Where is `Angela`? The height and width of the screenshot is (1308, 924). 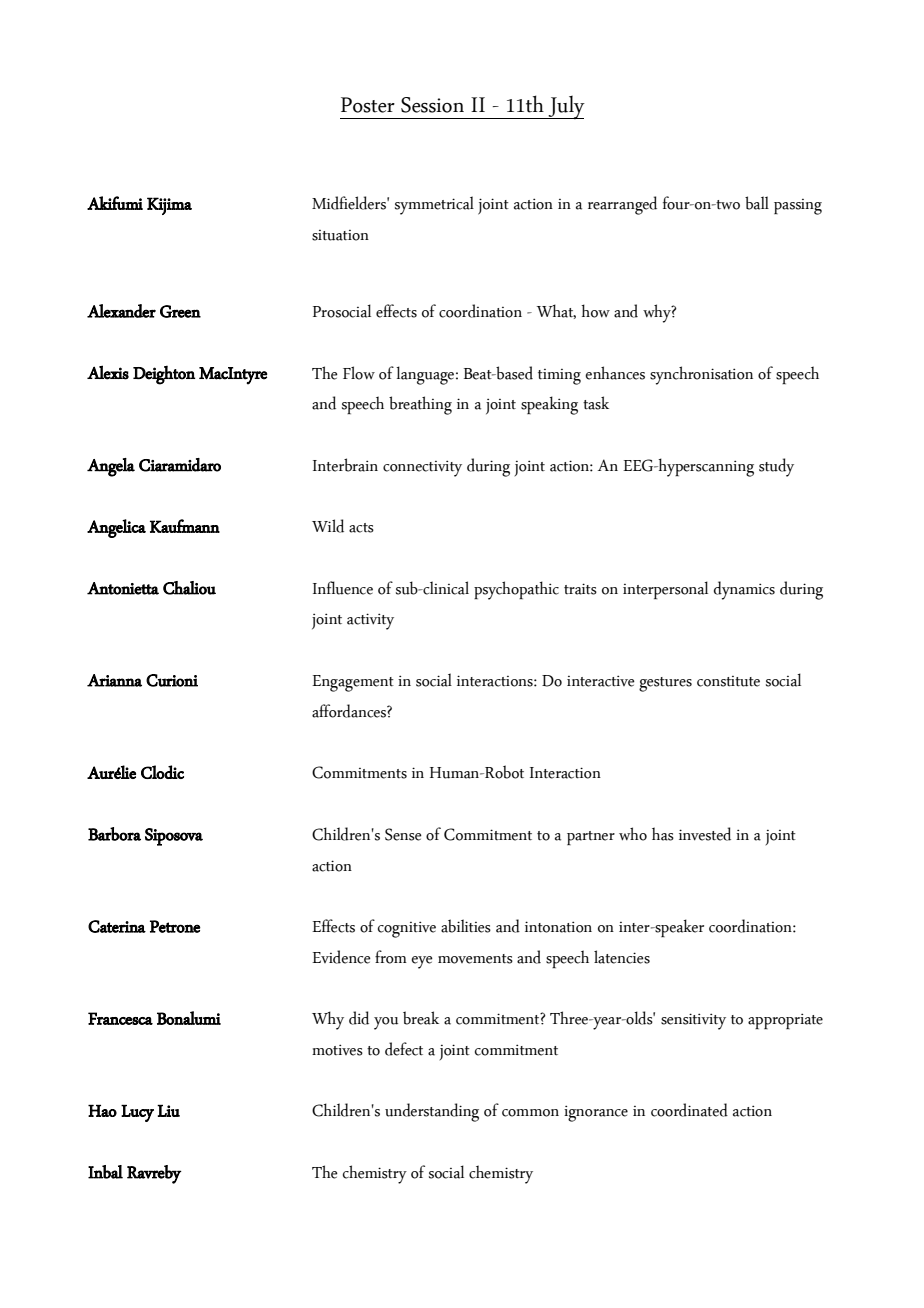
Angela is located at coordinates (111, 467).
